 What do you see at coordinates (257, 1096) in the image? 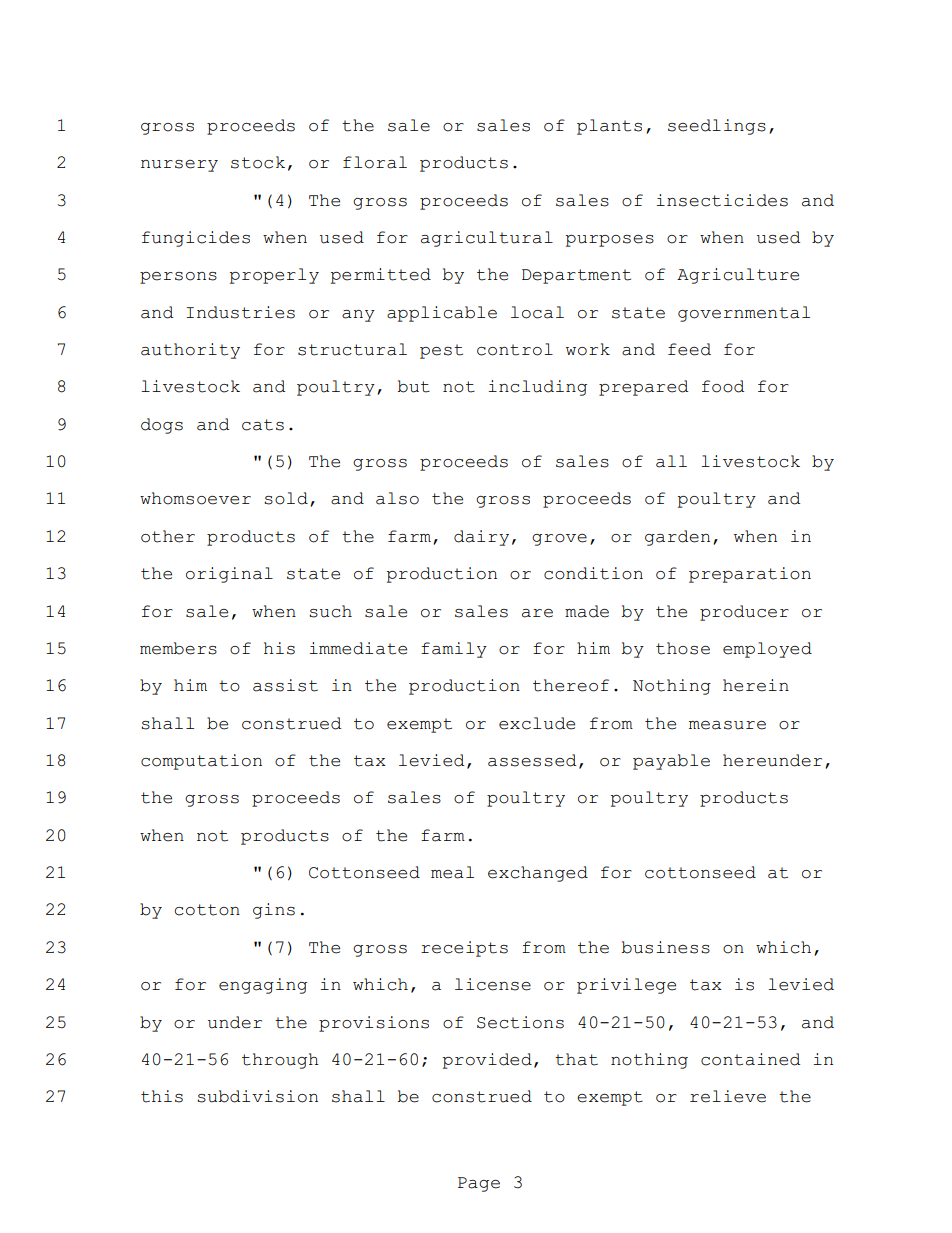
I see `subdivision` at bounding box center [257, 1096].
